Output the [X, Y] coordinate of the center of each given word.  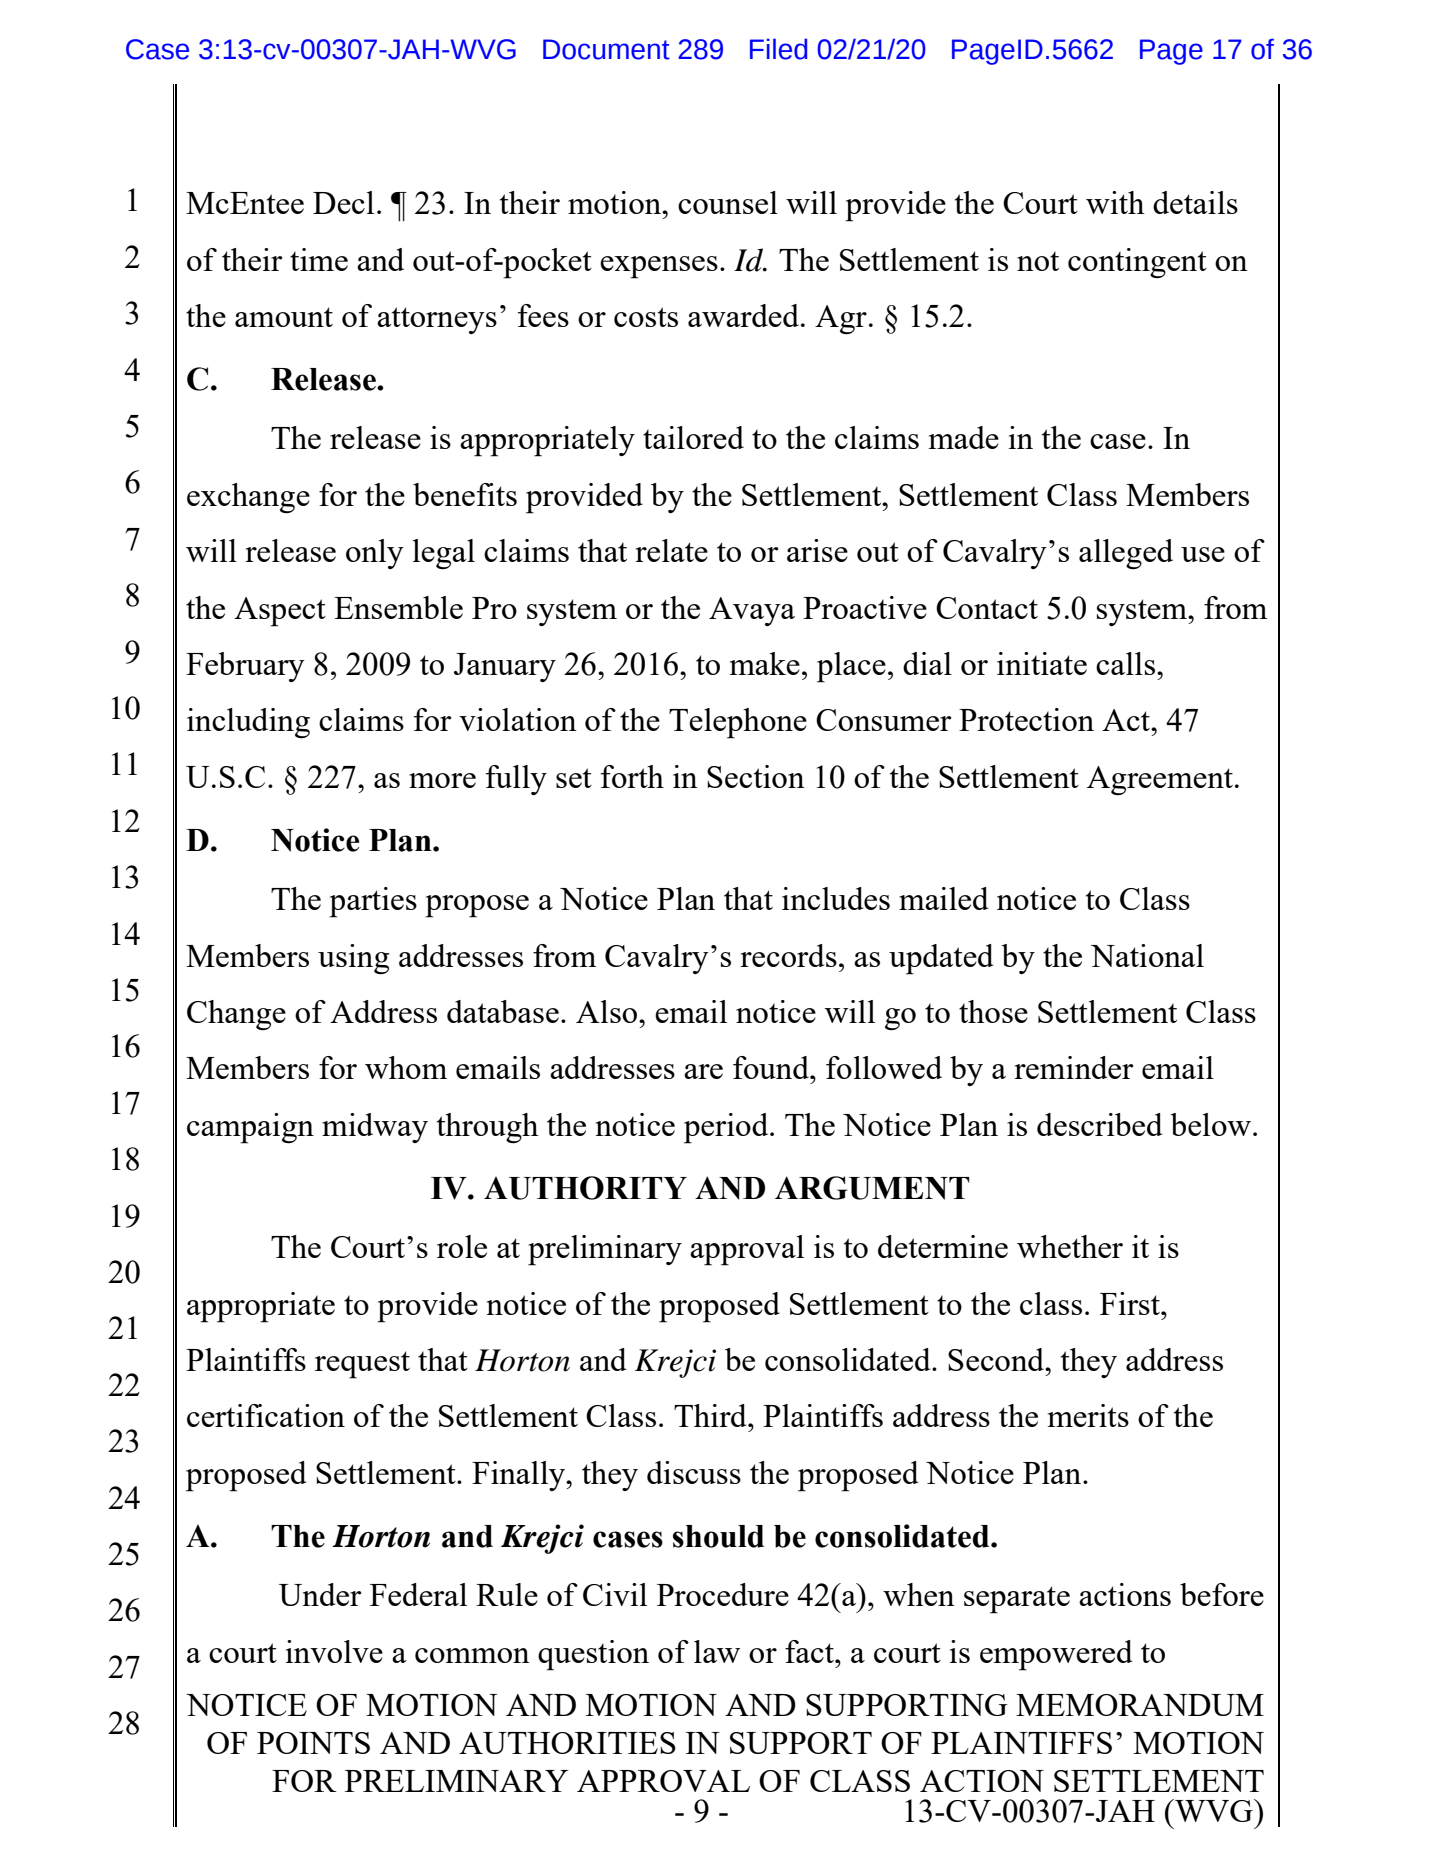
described [1100, 1124]
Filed [778, 49]
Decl [343, 202]
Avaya [752, 611]
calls [1125, 663]
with [1115, 202]
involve [334, 1651]
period [727, 1128]
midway [375, 1128]
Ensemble [398, 607]
